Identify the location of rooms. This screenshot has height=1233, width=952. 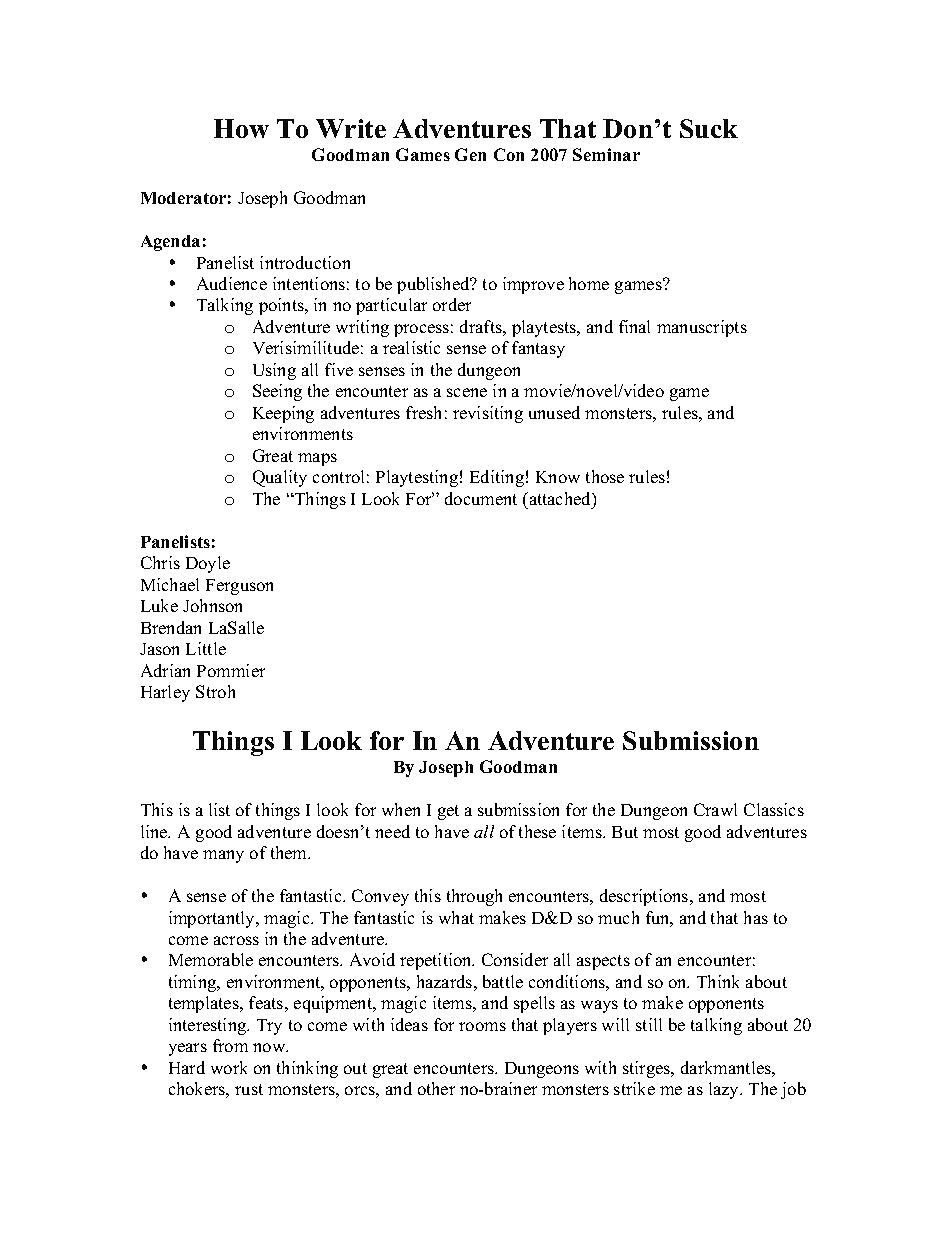
(482, 1026).
